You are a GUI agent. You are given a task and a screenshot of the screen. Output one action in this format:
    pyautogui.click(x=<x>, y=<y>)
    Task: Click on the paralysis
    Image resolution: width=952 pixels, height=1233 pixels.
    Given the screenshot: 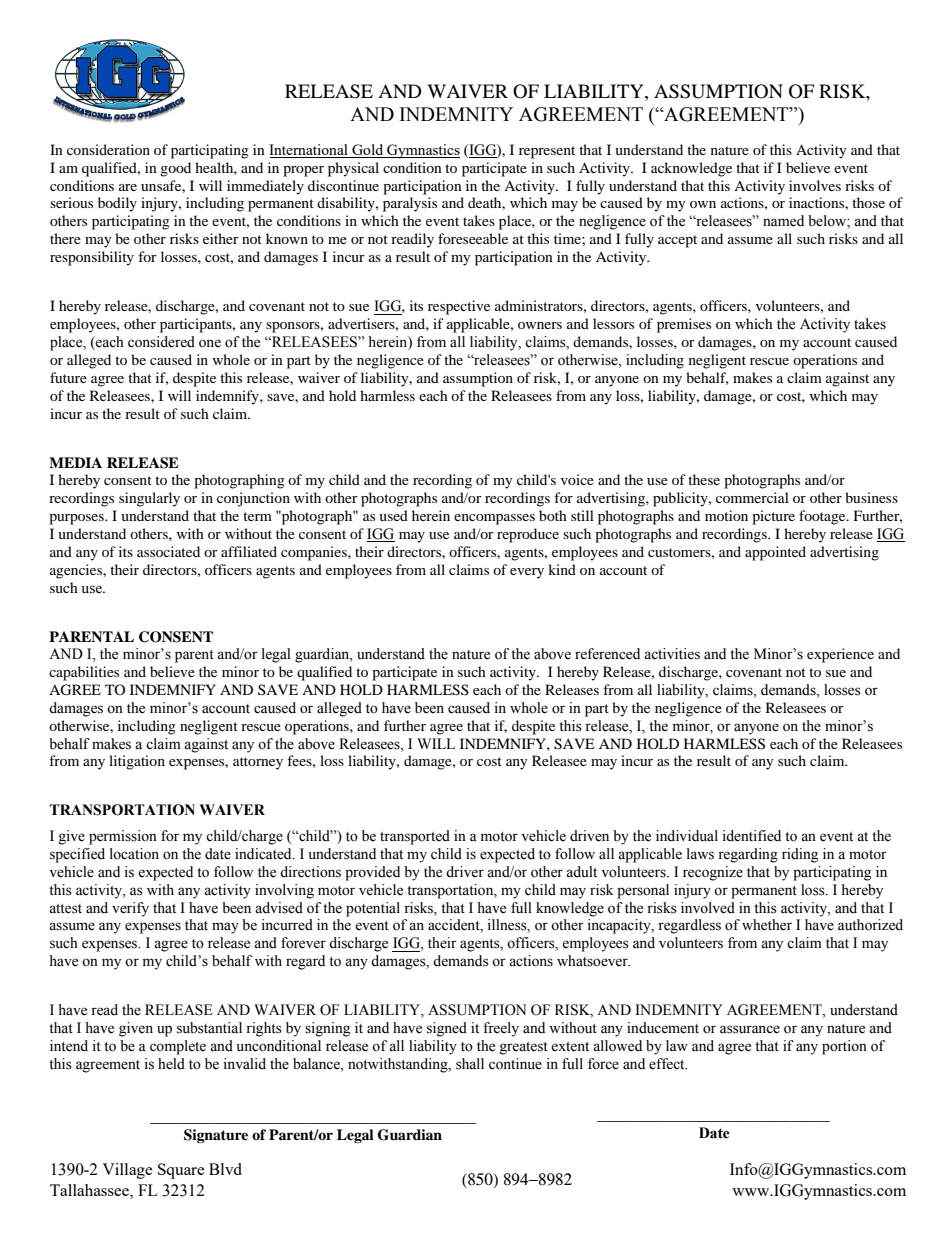 What is the action you would take?
    pyautogui.click(x=410, y=204)
